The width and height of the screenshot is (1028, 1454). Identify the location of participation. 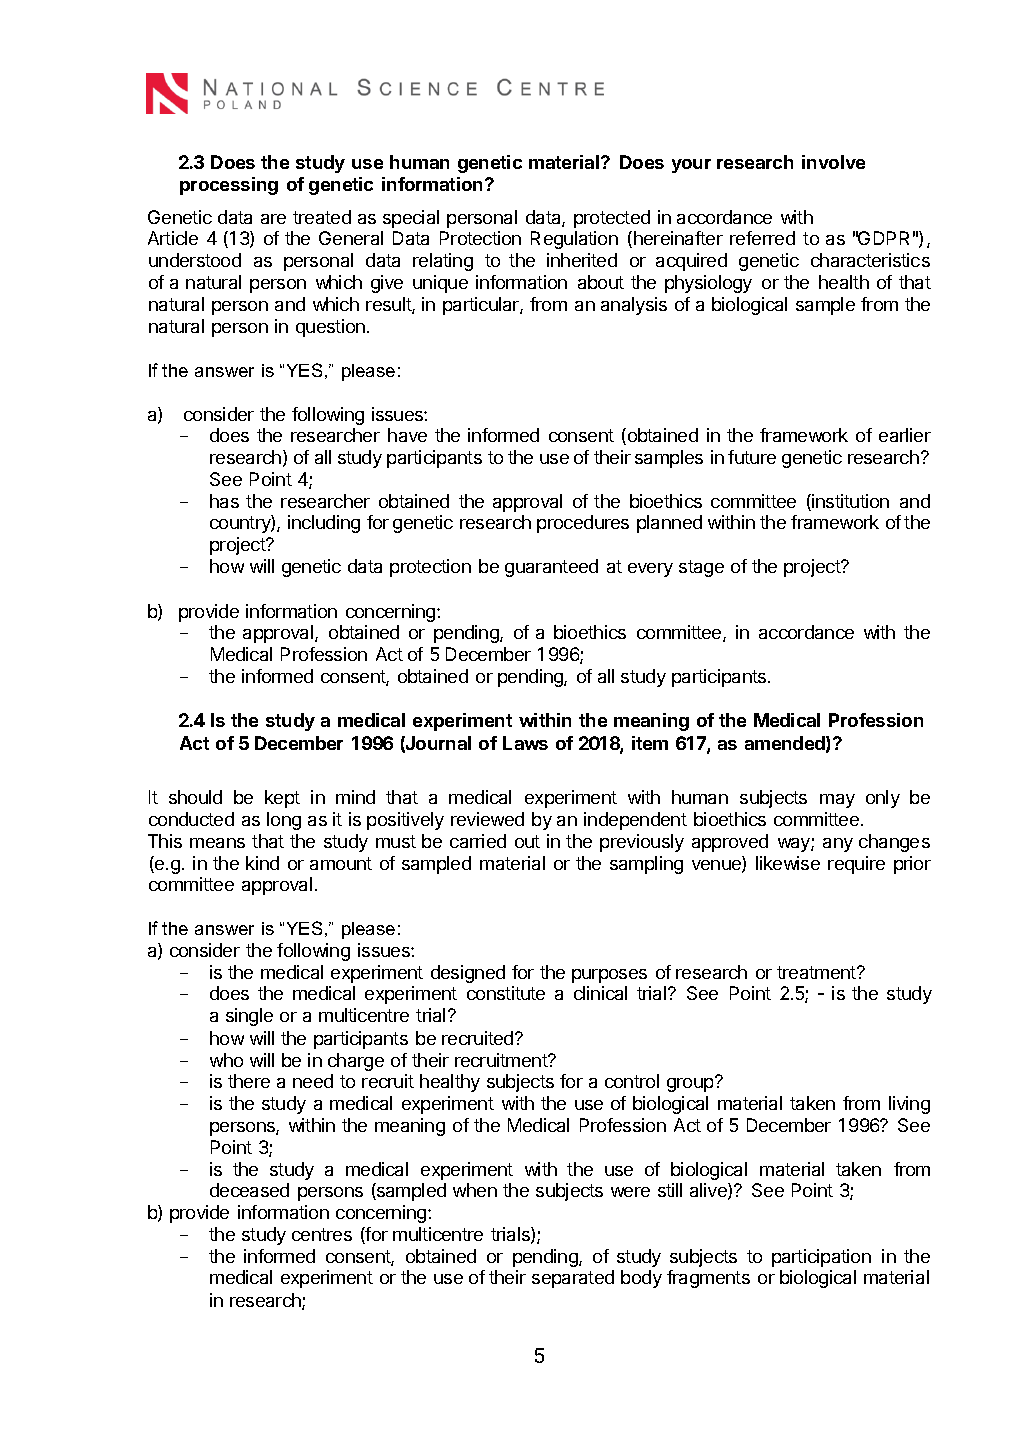
(821, 1258).
